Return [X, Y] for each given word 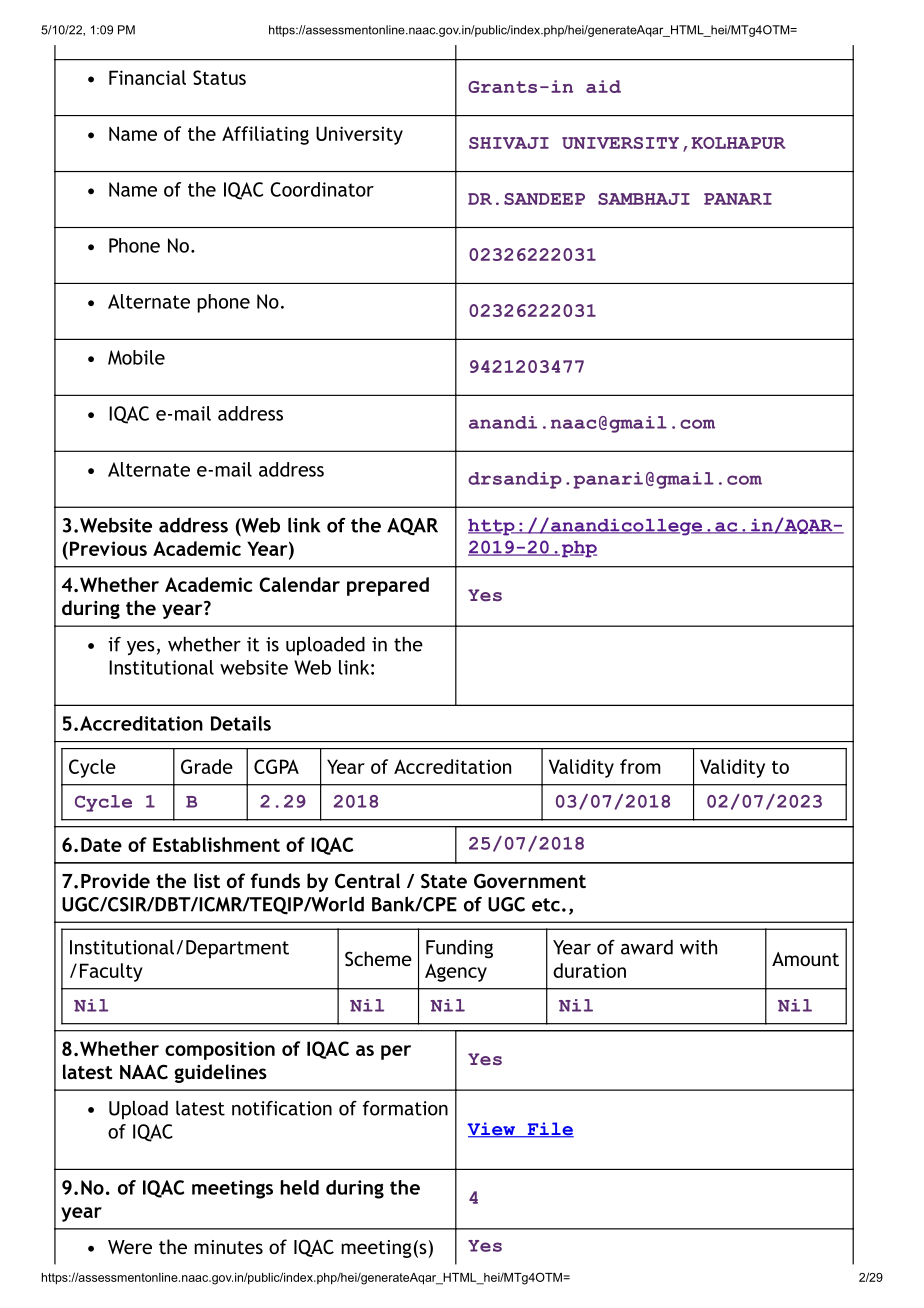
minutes [228, 1247]
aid [603, 86]
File [549, 1130]
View [492, 1130]
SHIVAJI [509, 143]
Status [219, 77]
